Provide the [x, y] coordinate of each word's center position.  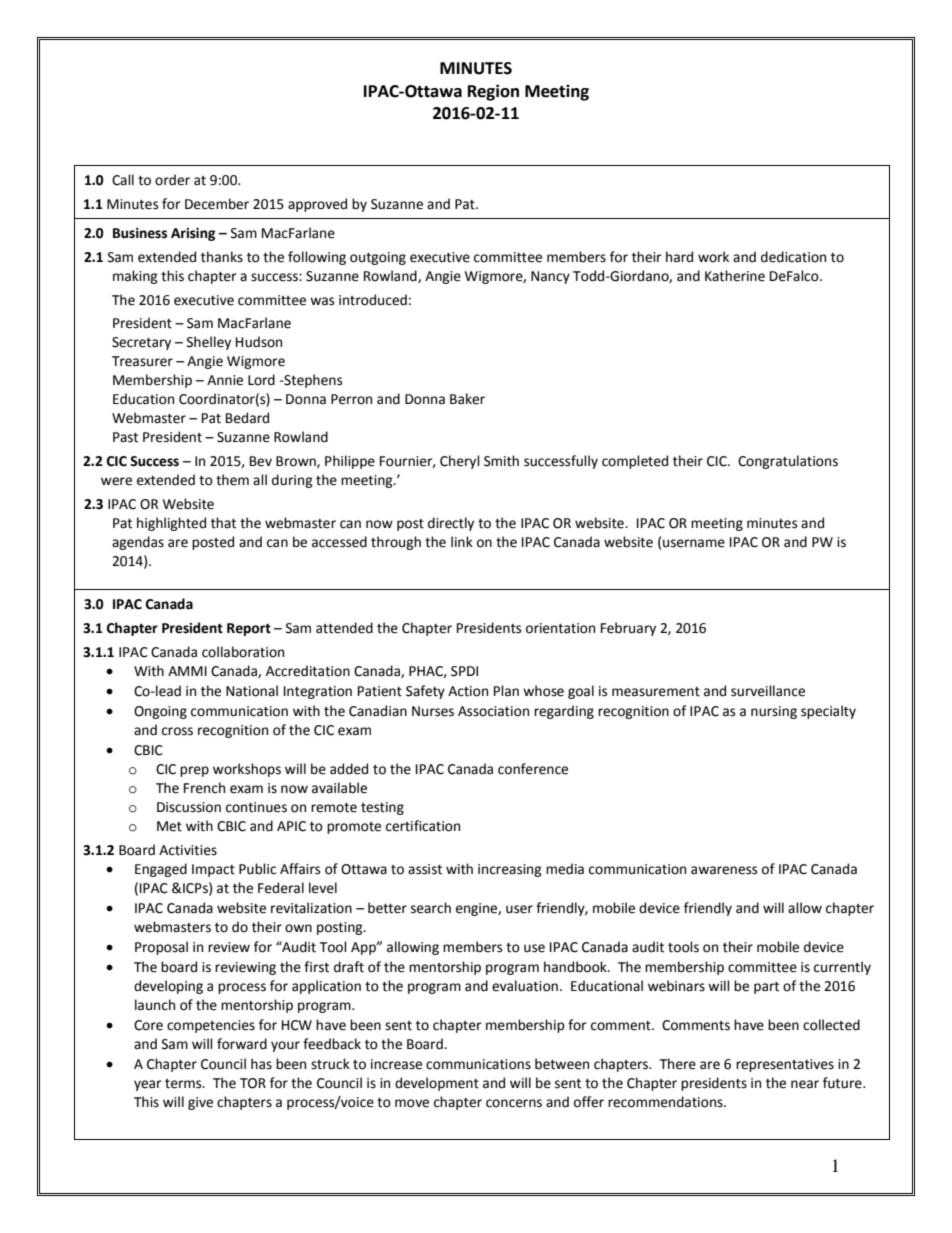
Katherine [735, 276]
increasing [510, 870]
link [462, 541]
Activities [188, 850]
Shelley [209, 343]
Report [249, 629]
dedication [793, 257]
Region [493, 92]
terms [184, 1084]
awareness [724, 870]
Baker [467, 399]
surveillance [768, 691]
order [172, 180]
